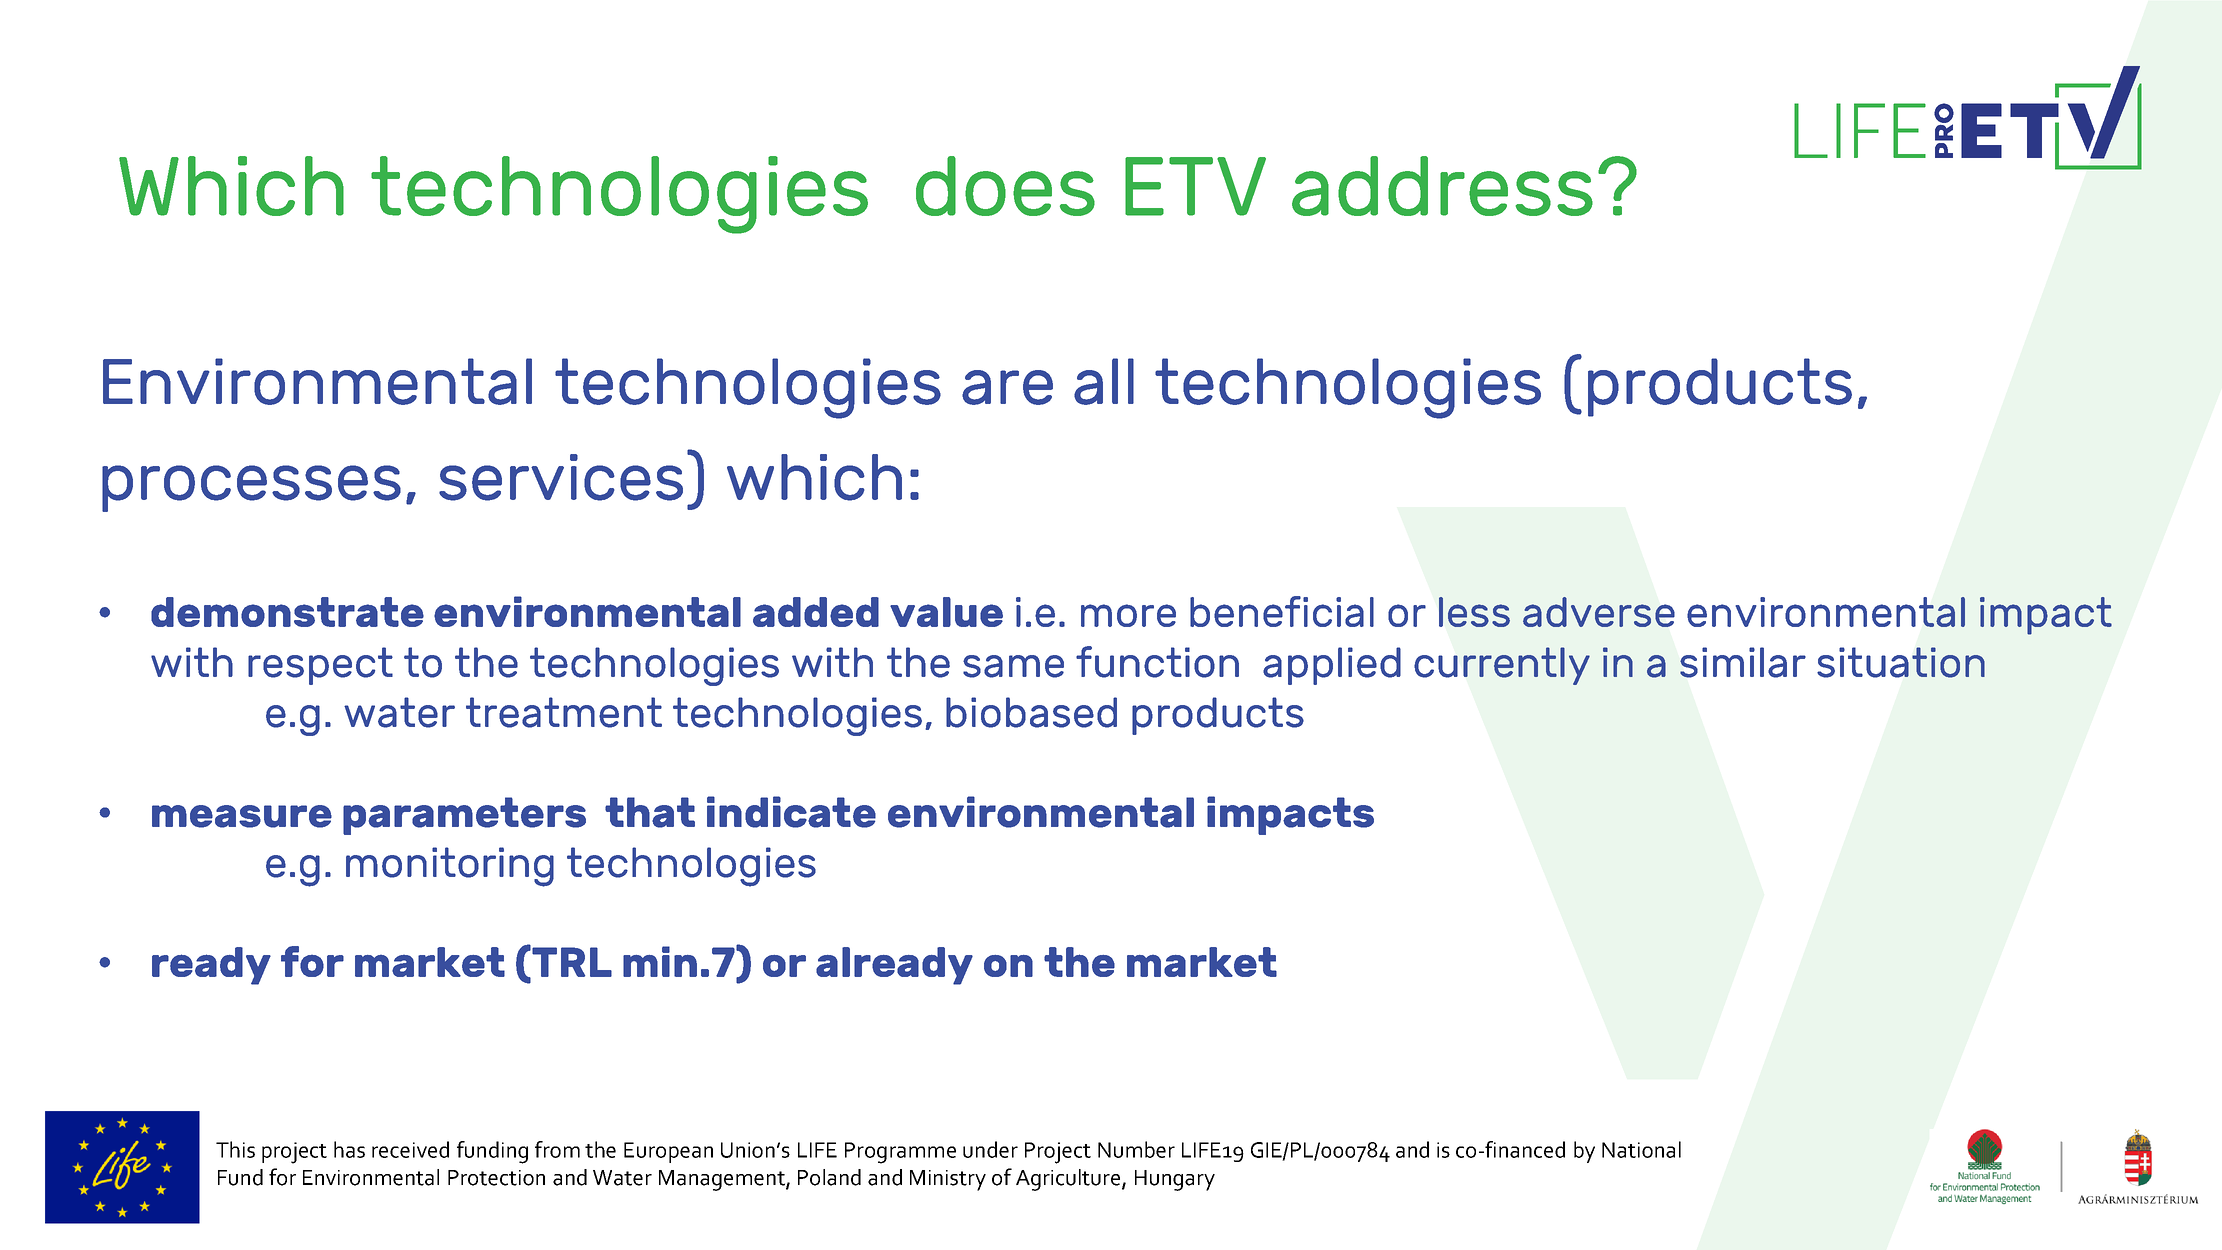 Image resolution: width=2222 pixels, height=1250 pixels. What do you see at coordinates (1599, 612) in the document?
I see `adverse` at bounding box center [1599, 612].
